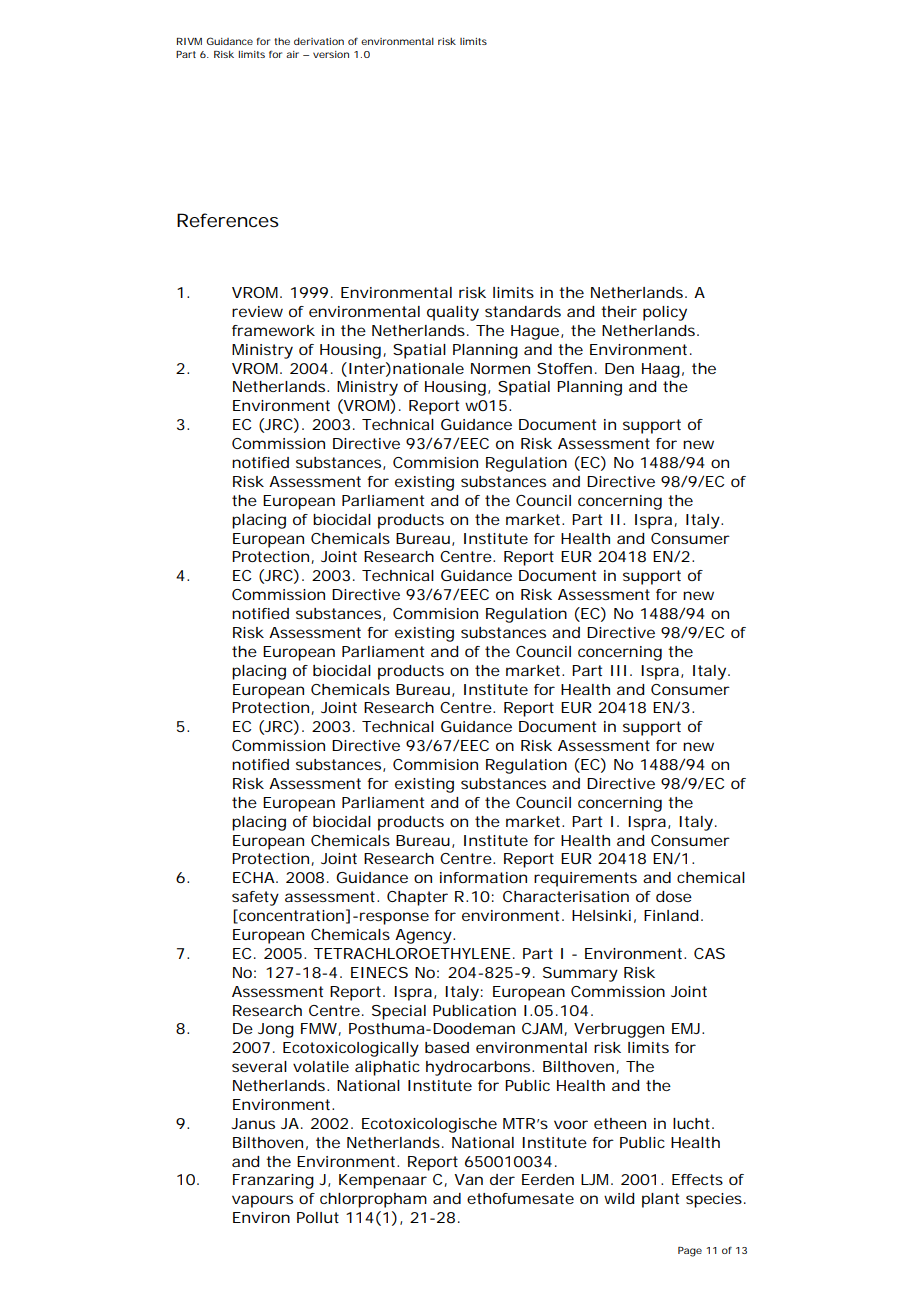  I want to click on Van, so click(468, 1179).
